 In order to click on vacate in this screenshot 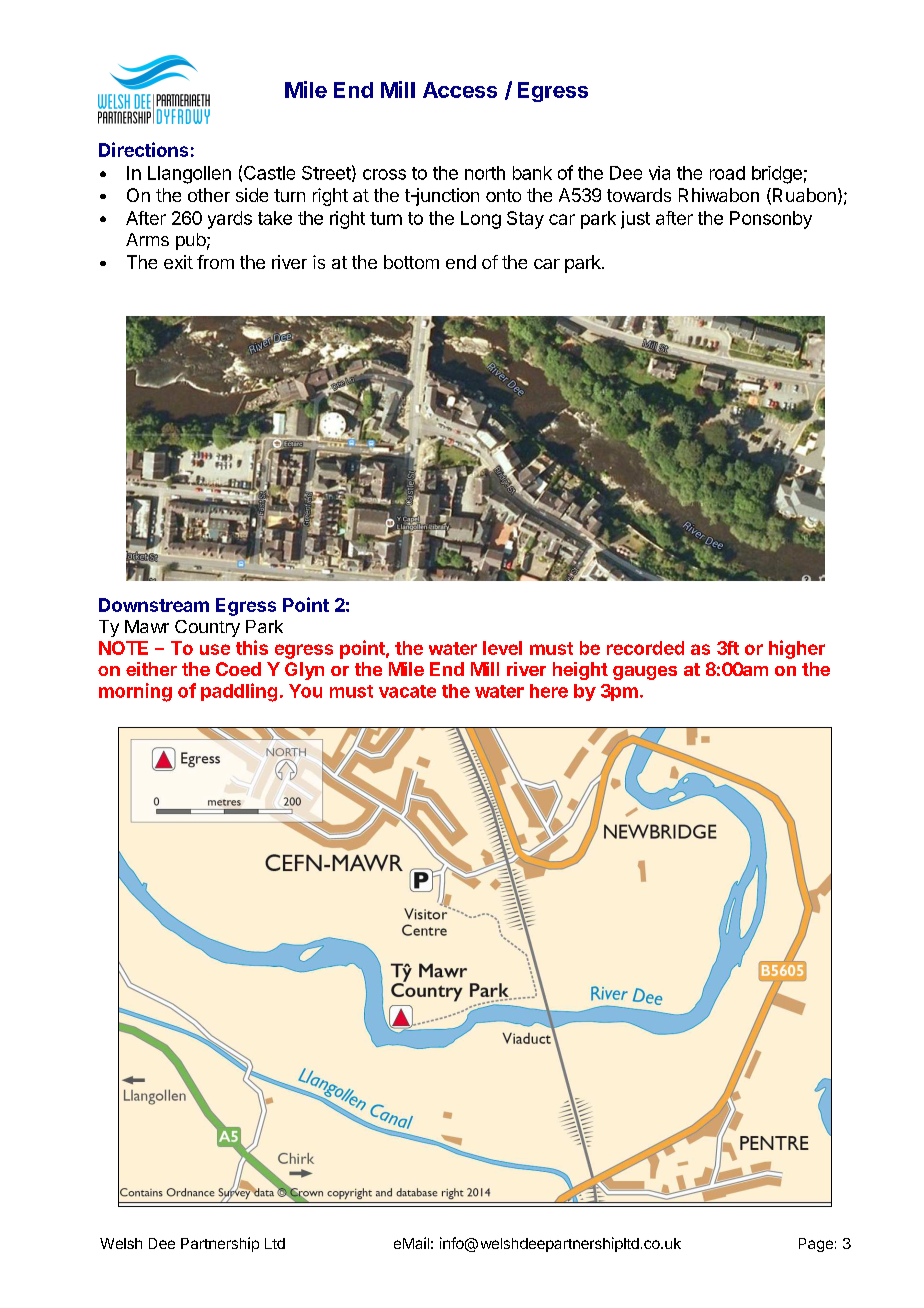, I will do `click(407, 691)`.
